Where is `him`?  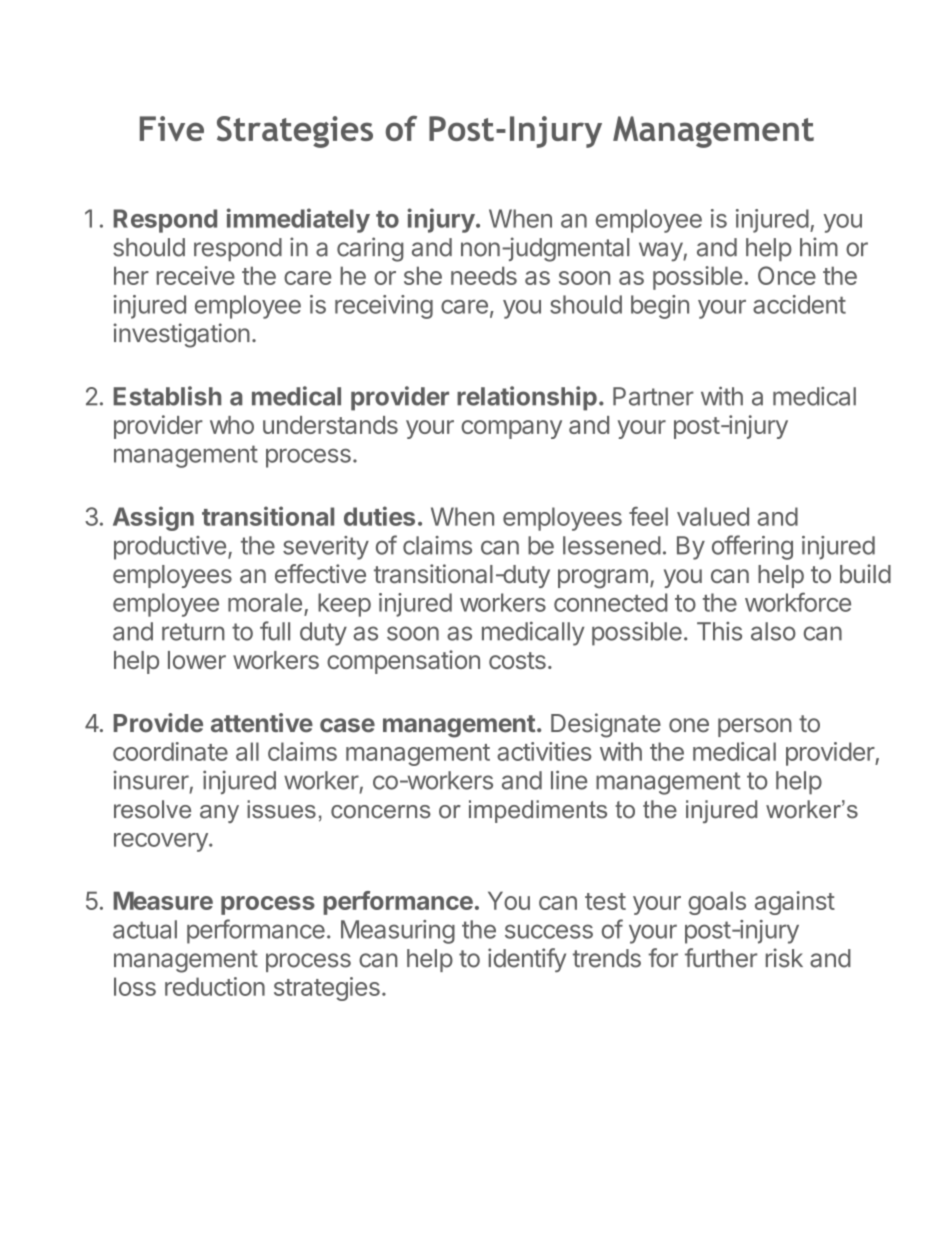
him is located at coordinates (819, 246).
